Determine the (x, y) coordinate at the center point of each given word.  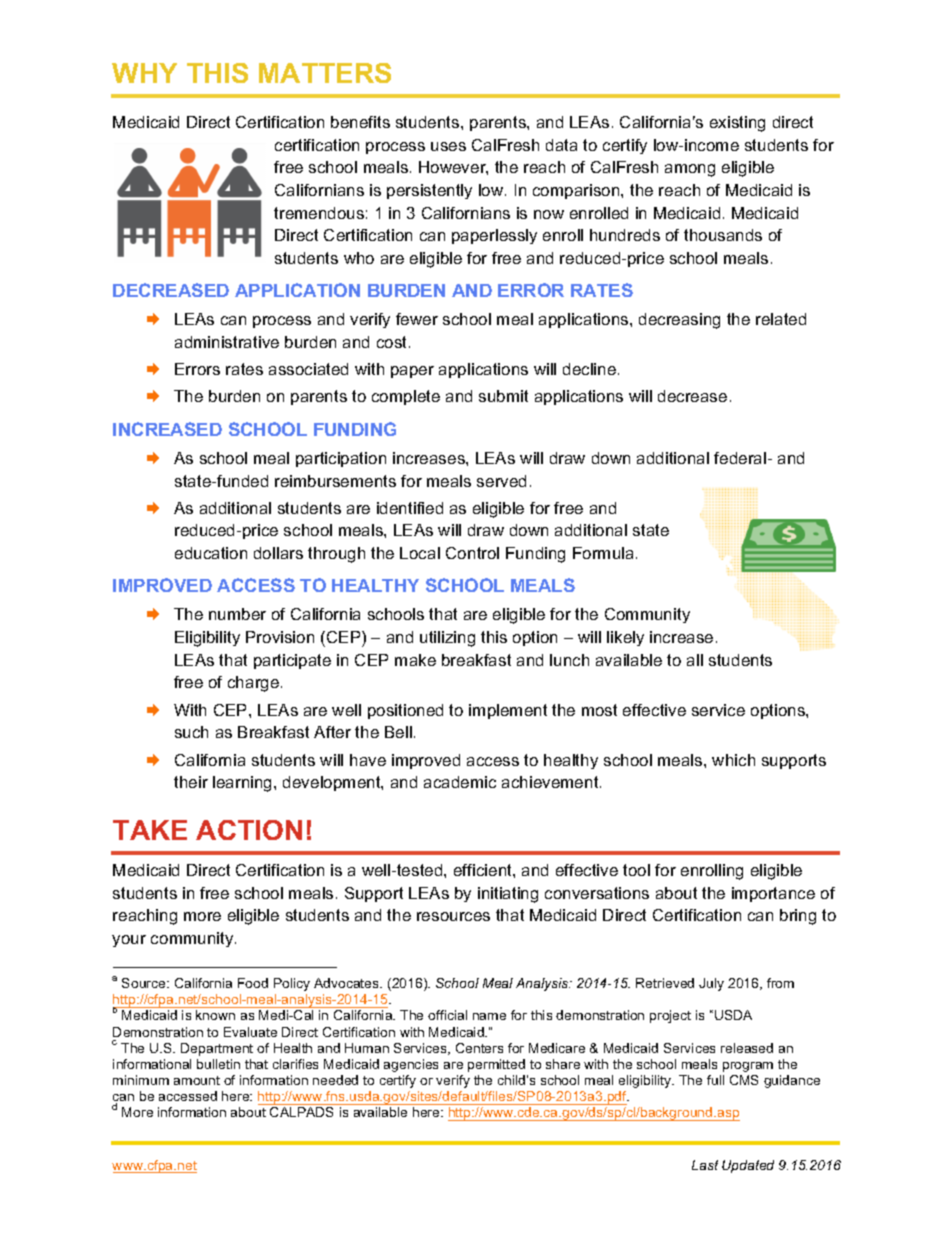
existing (737, 124)
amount (197, 1080)
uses (448, 146)
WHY (144, 73)
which (733, 760)
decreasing (679, 321)
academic (460, 782)
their (191, 782)
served (501, 481)
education (211, 553)
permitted (496, 1065)
